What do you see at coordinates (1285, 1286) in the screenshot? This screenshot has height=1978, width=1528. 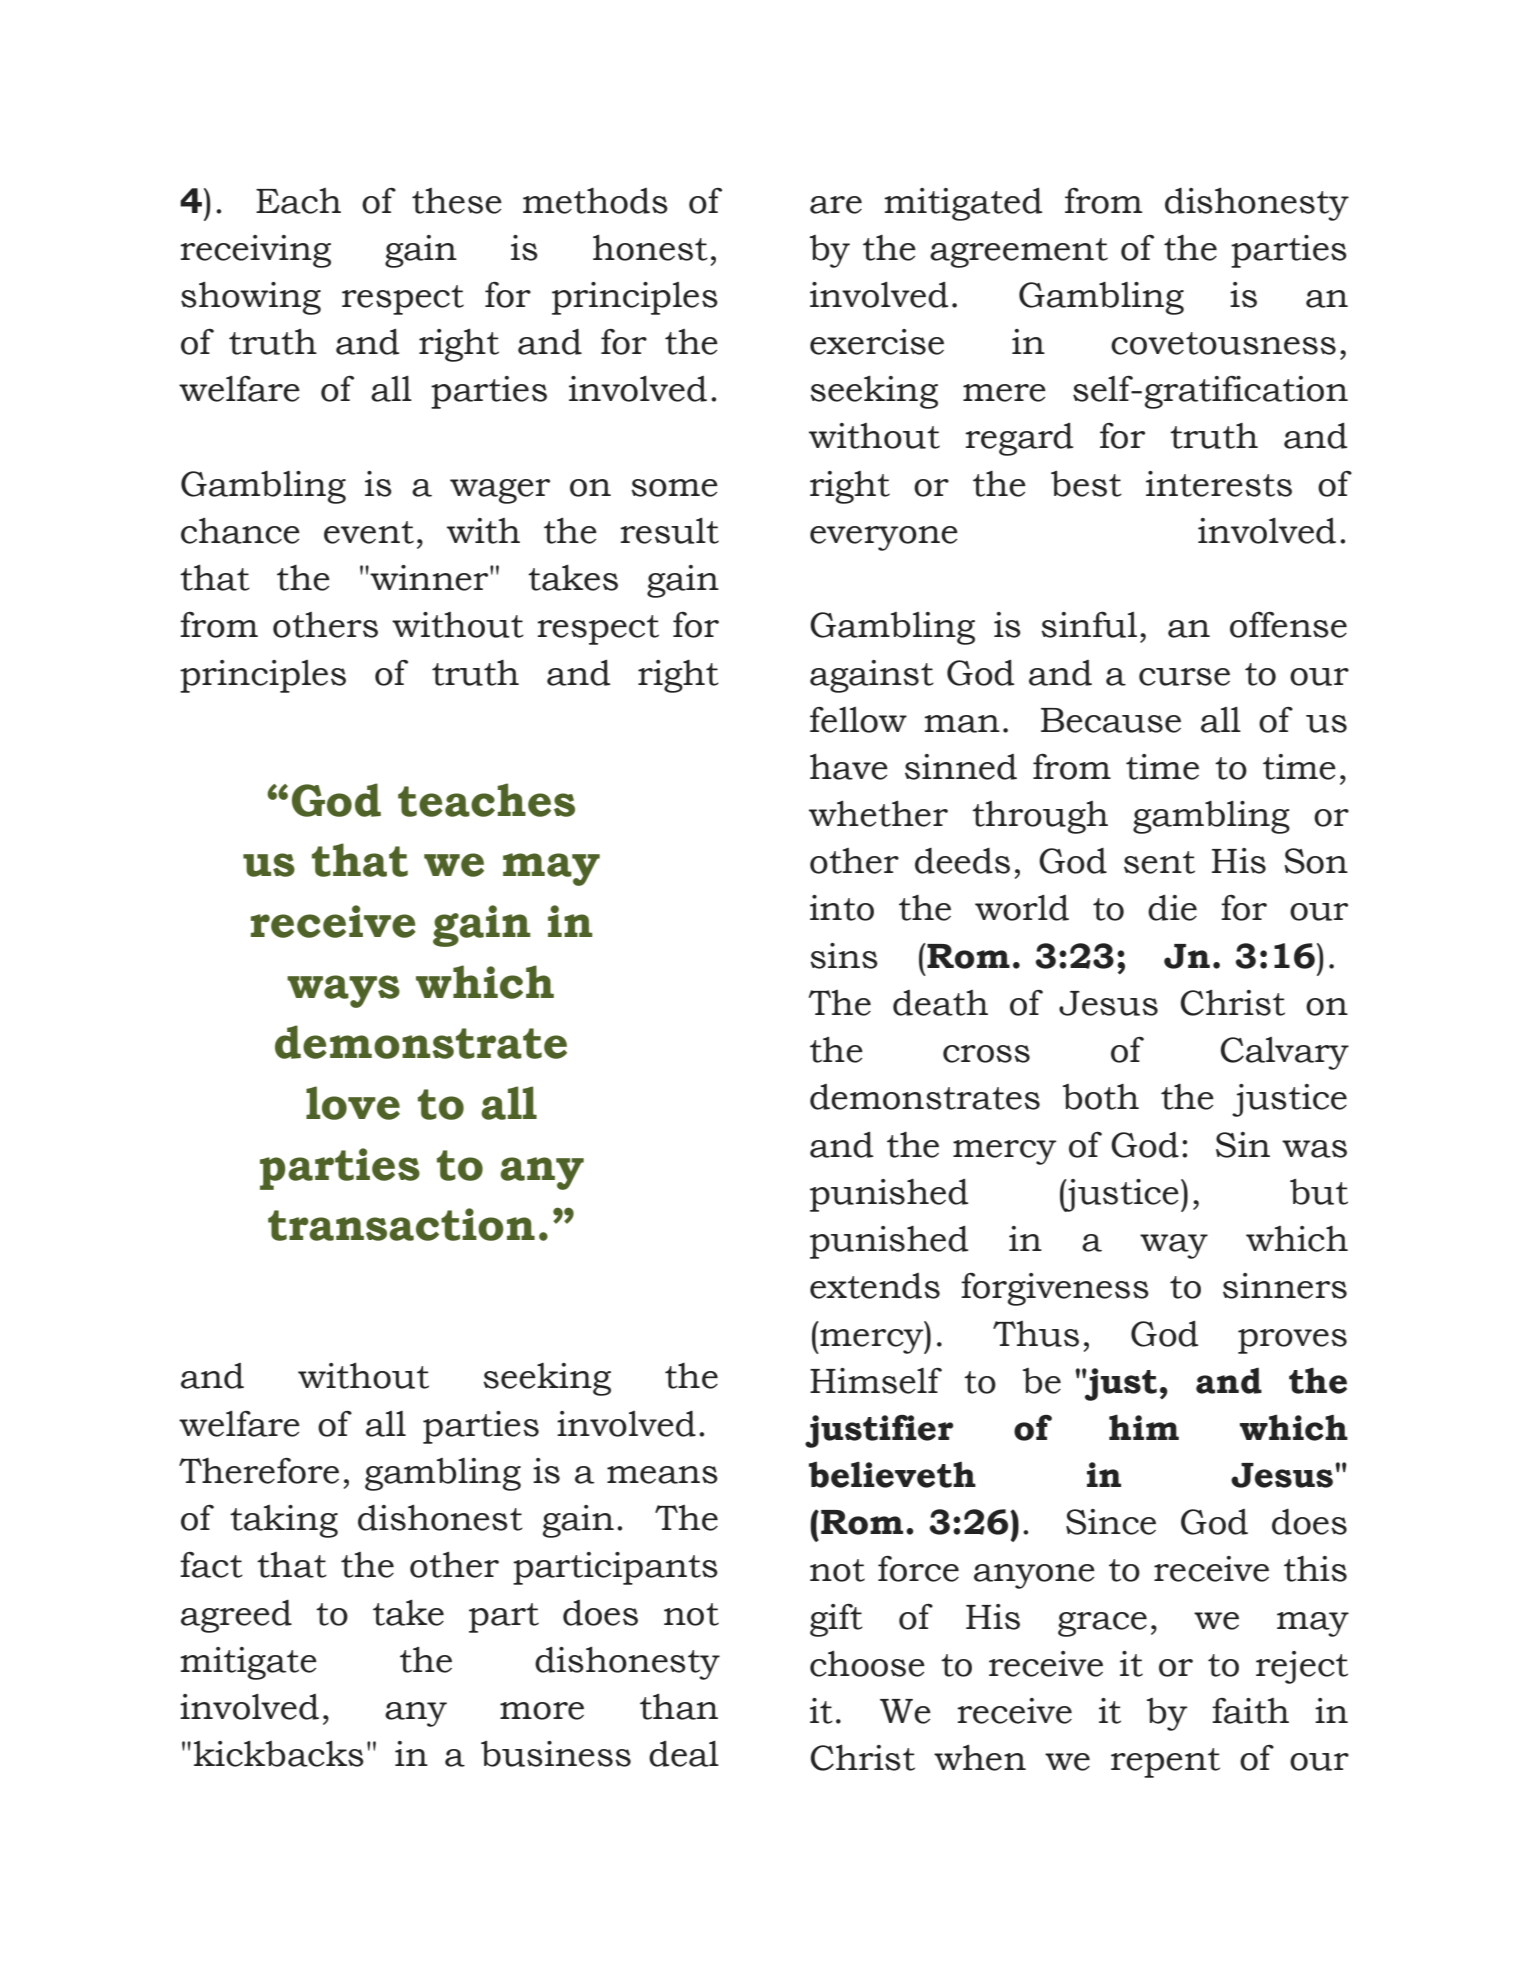 I see `sinners` at bounding box center [1285, 1286].
